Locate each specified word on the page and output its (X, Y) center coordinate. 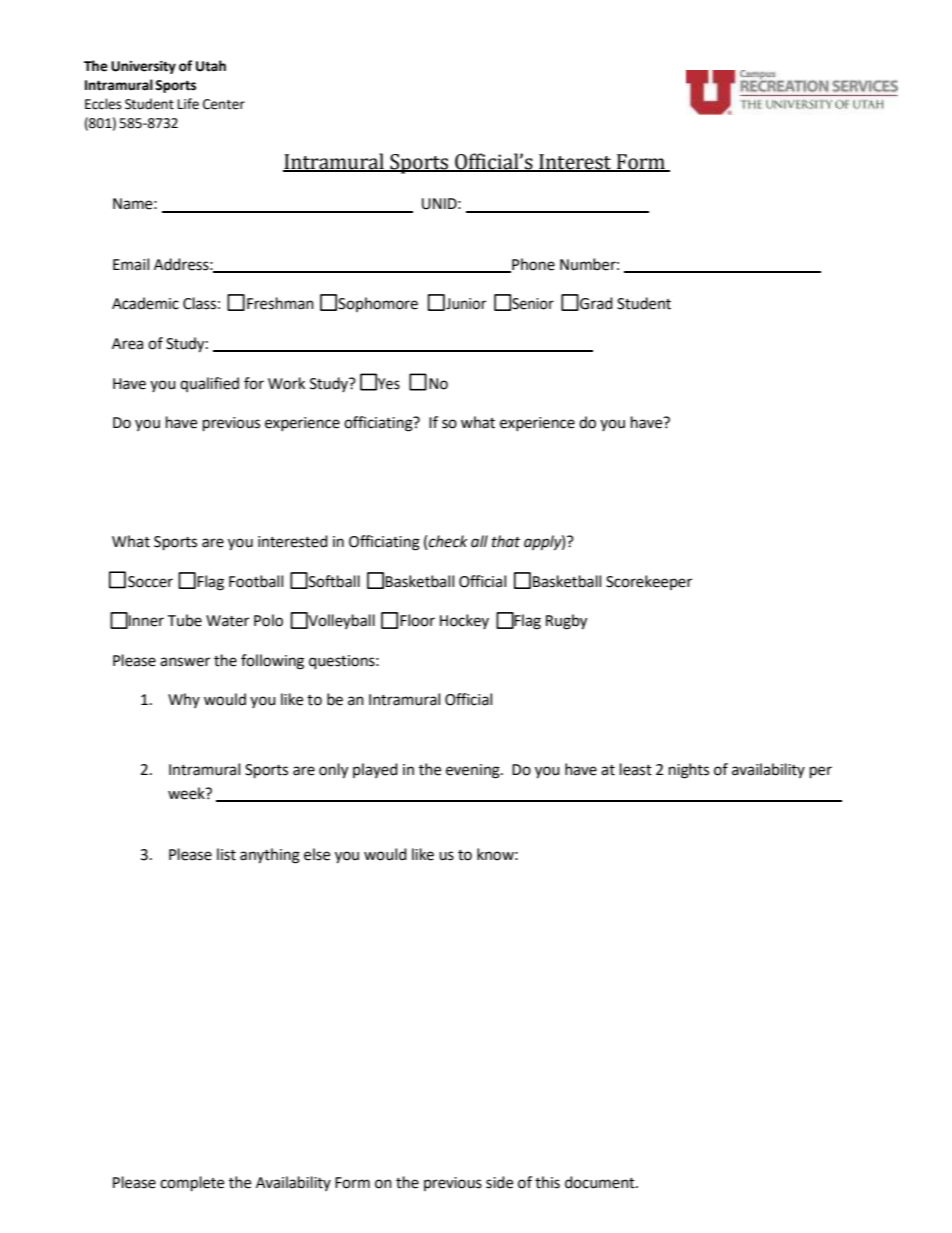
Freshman (280, 303)
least (636, 769)
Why (184, 700)
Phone (532, 265)
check (448, 541)
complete (192, 1184)
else (317, 854)
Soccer (150, 582)
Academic (145, 303)
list (226, 854)
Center (224, 104)
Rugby (566, 622)
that (506, 541)
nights (689, 771)
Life (188, 104)
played (375, 770)
